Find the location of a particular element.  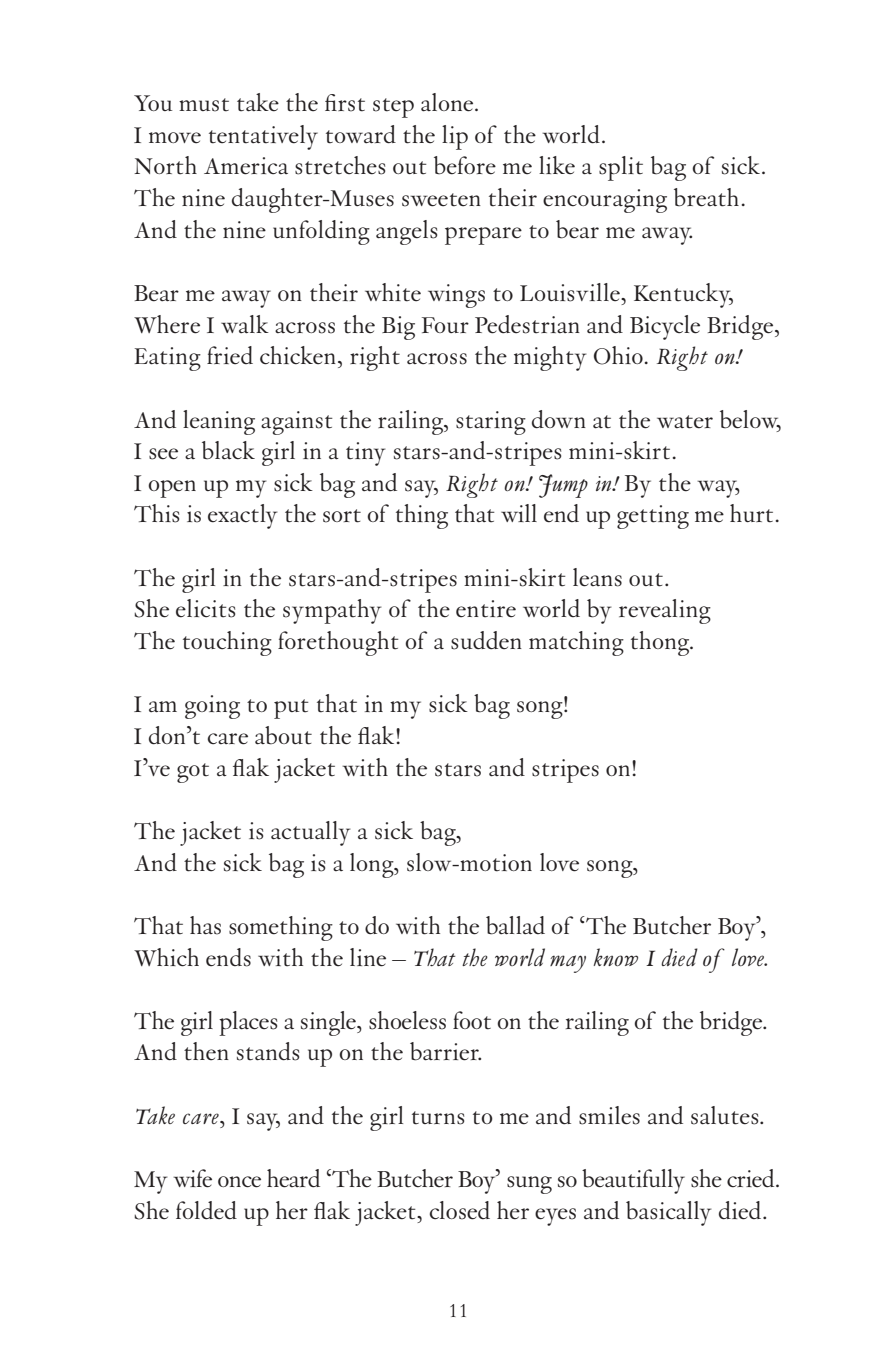

touching is located at coordinates (227, 643).
